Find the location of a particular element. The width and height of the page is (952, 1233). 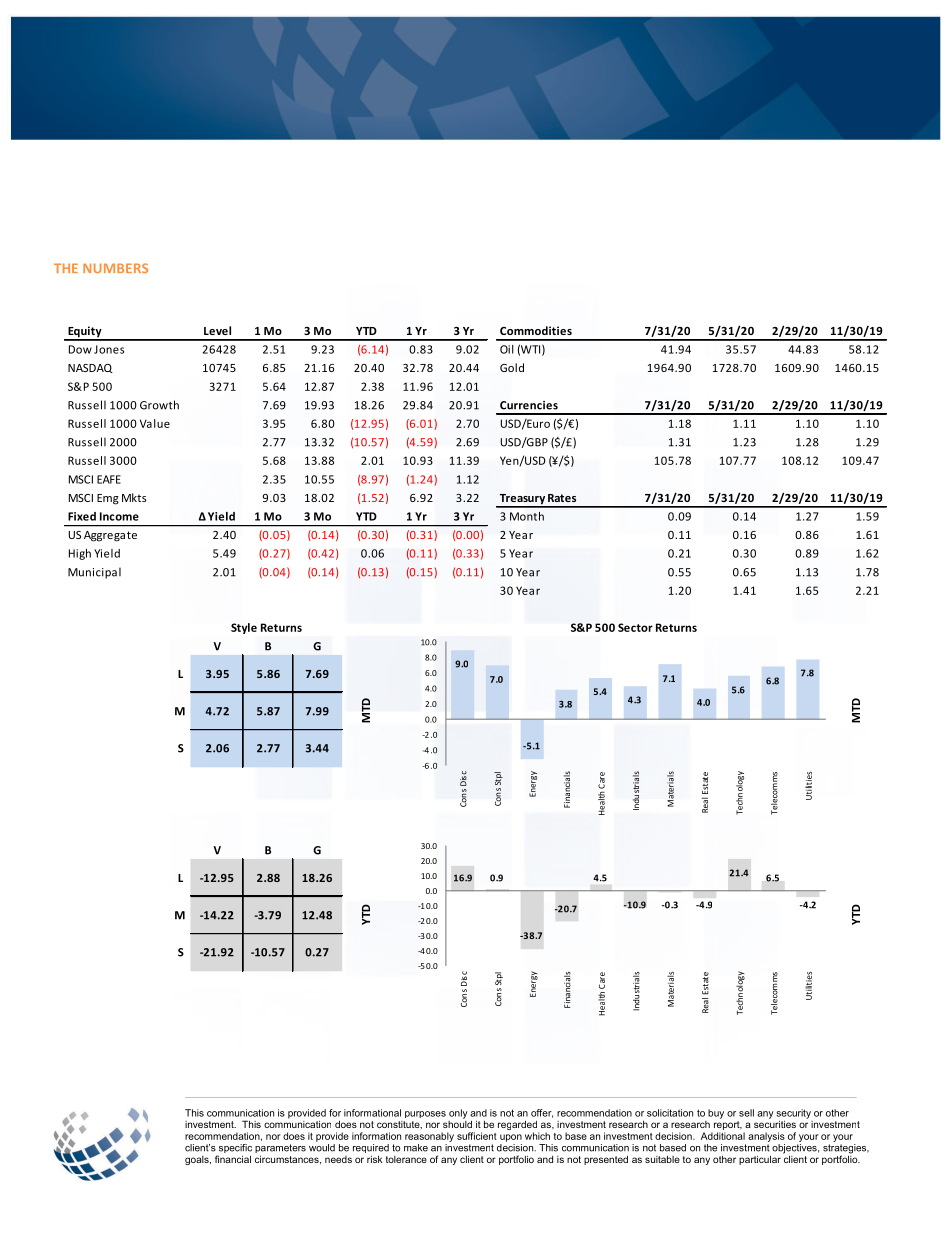

analysis is located at coordinates (766, 1137).
